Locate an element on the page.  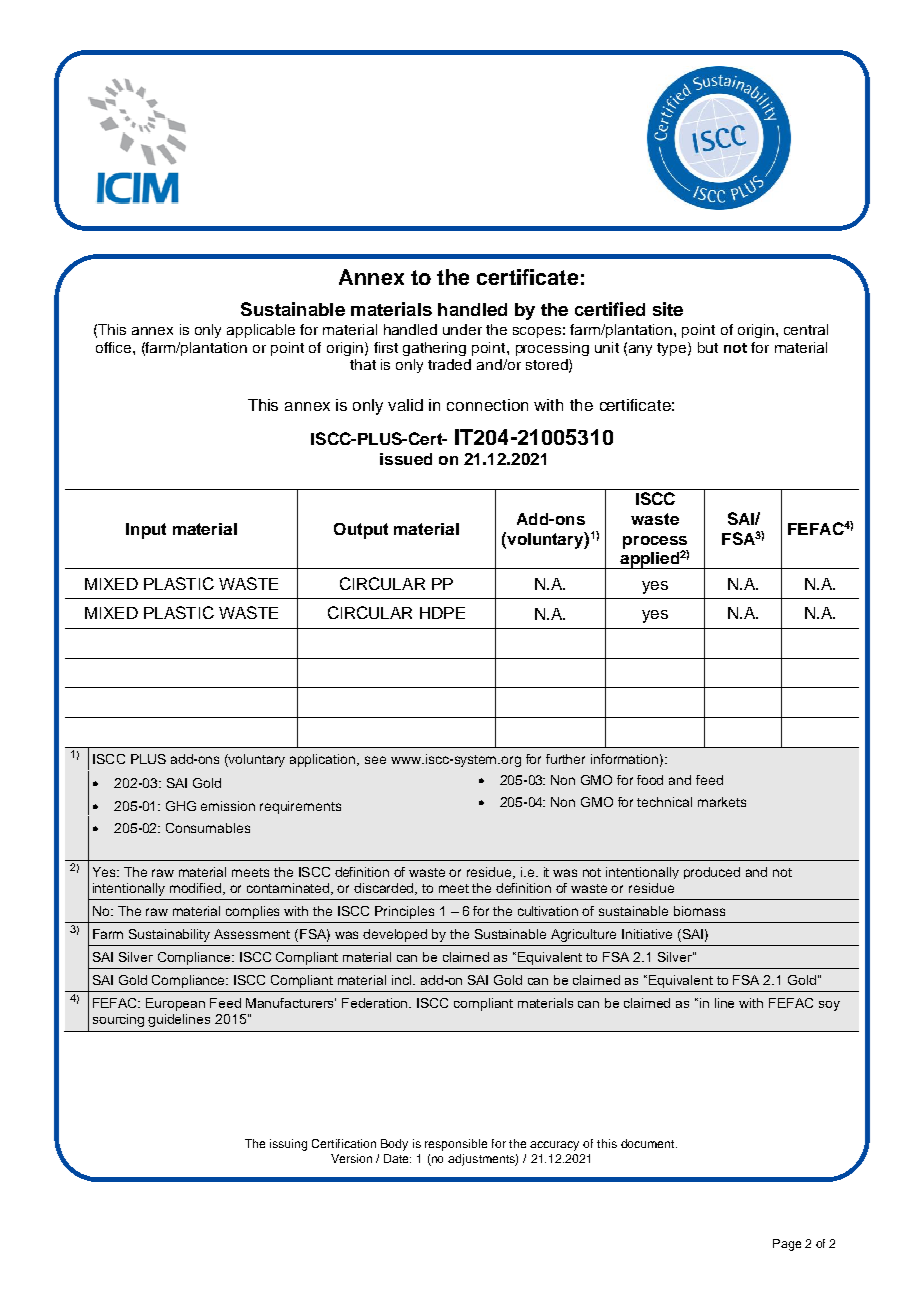
markets is located at coordinates (722, 802).
